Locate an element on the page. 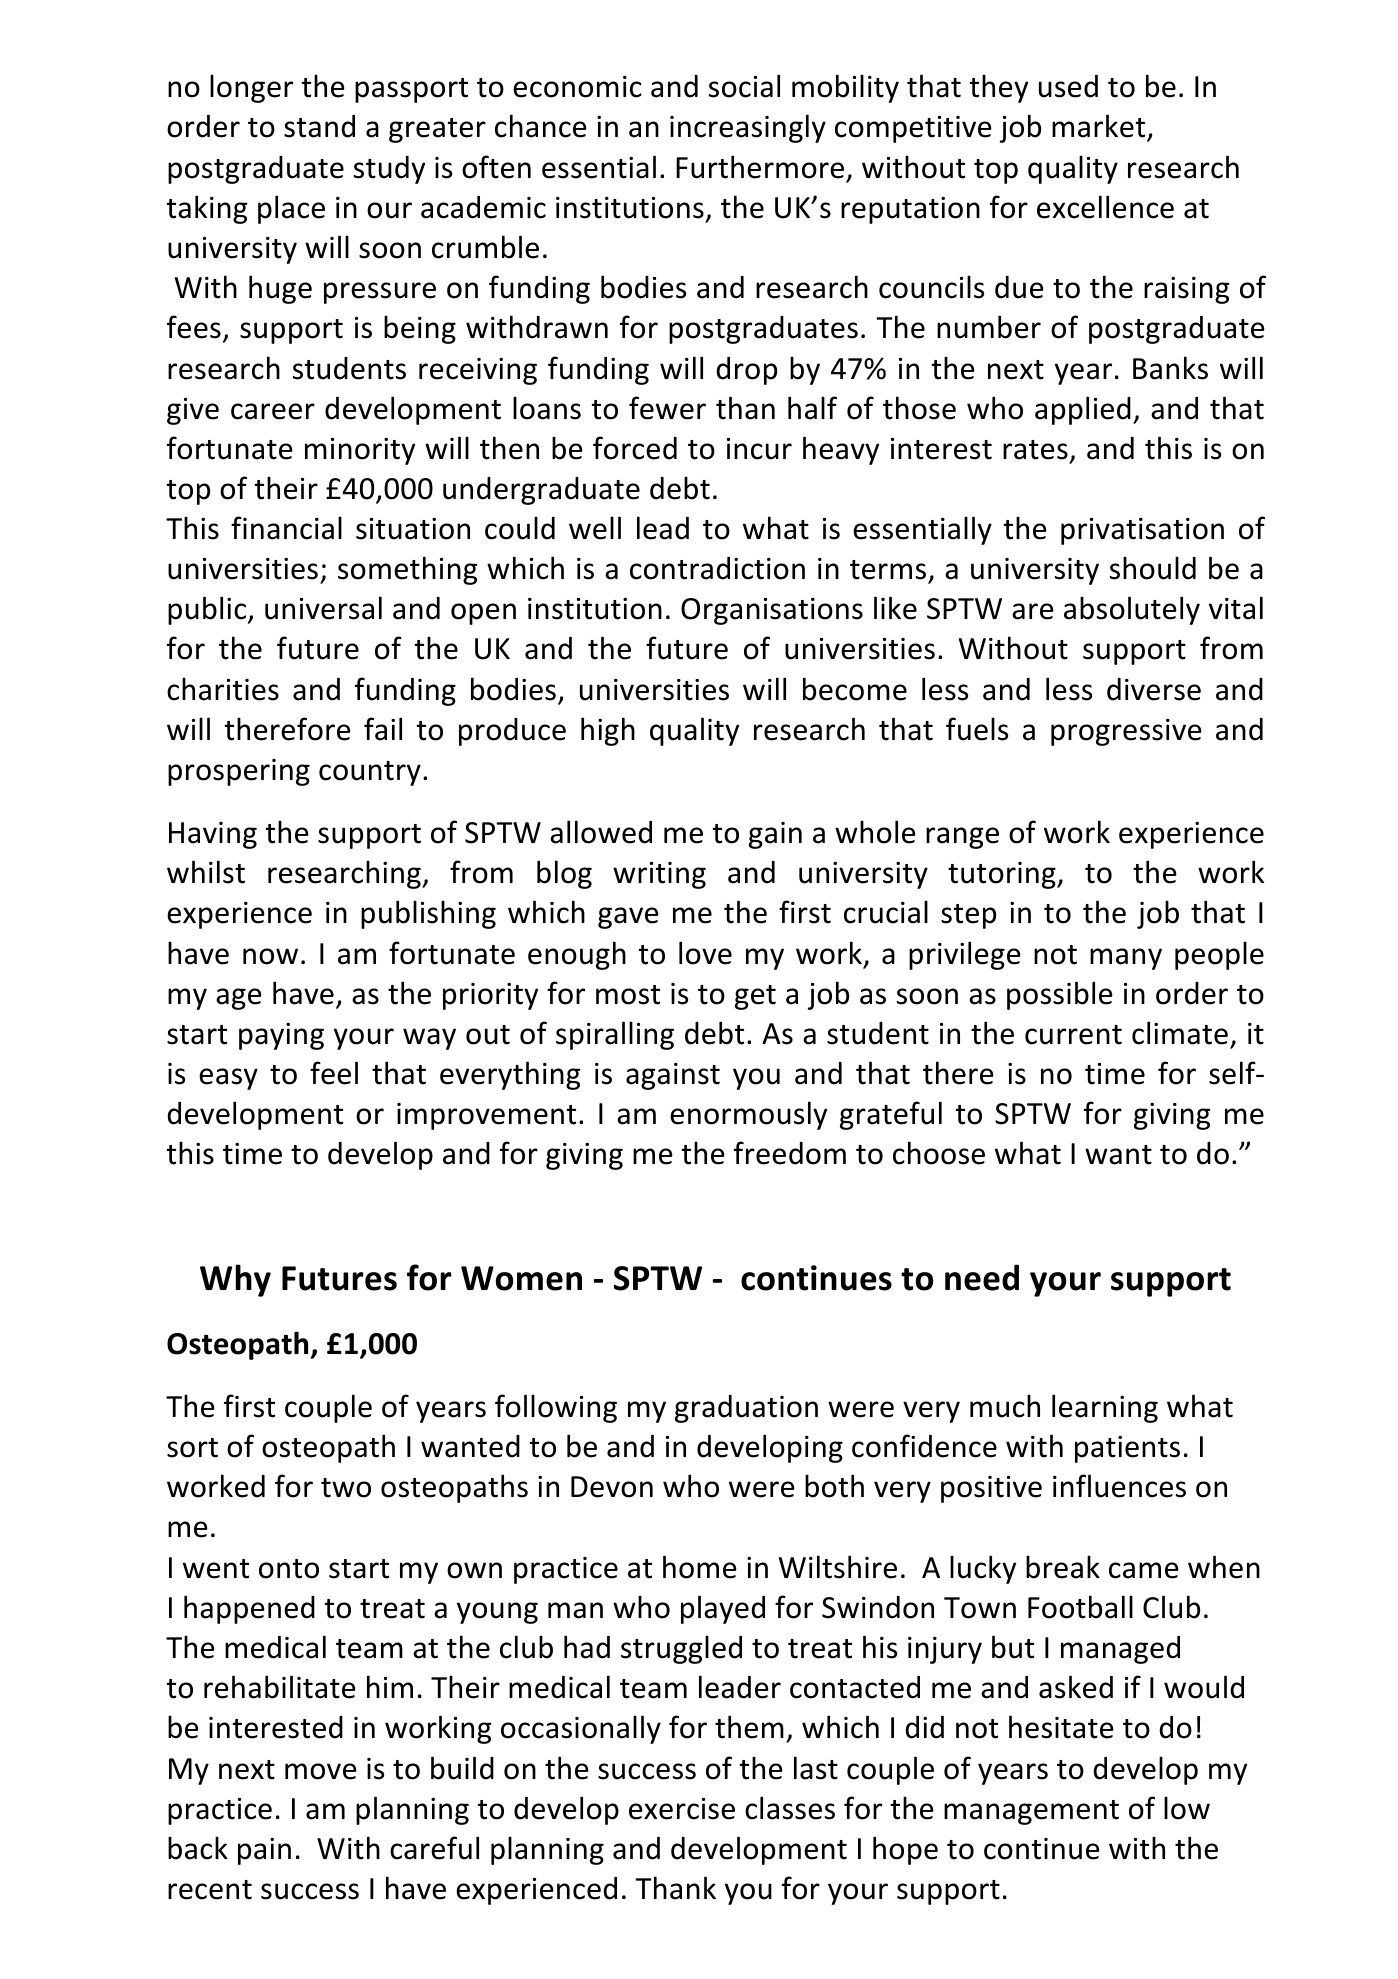 This page has height=1979, width=1398. blog is located at coordinates (564, 874).
